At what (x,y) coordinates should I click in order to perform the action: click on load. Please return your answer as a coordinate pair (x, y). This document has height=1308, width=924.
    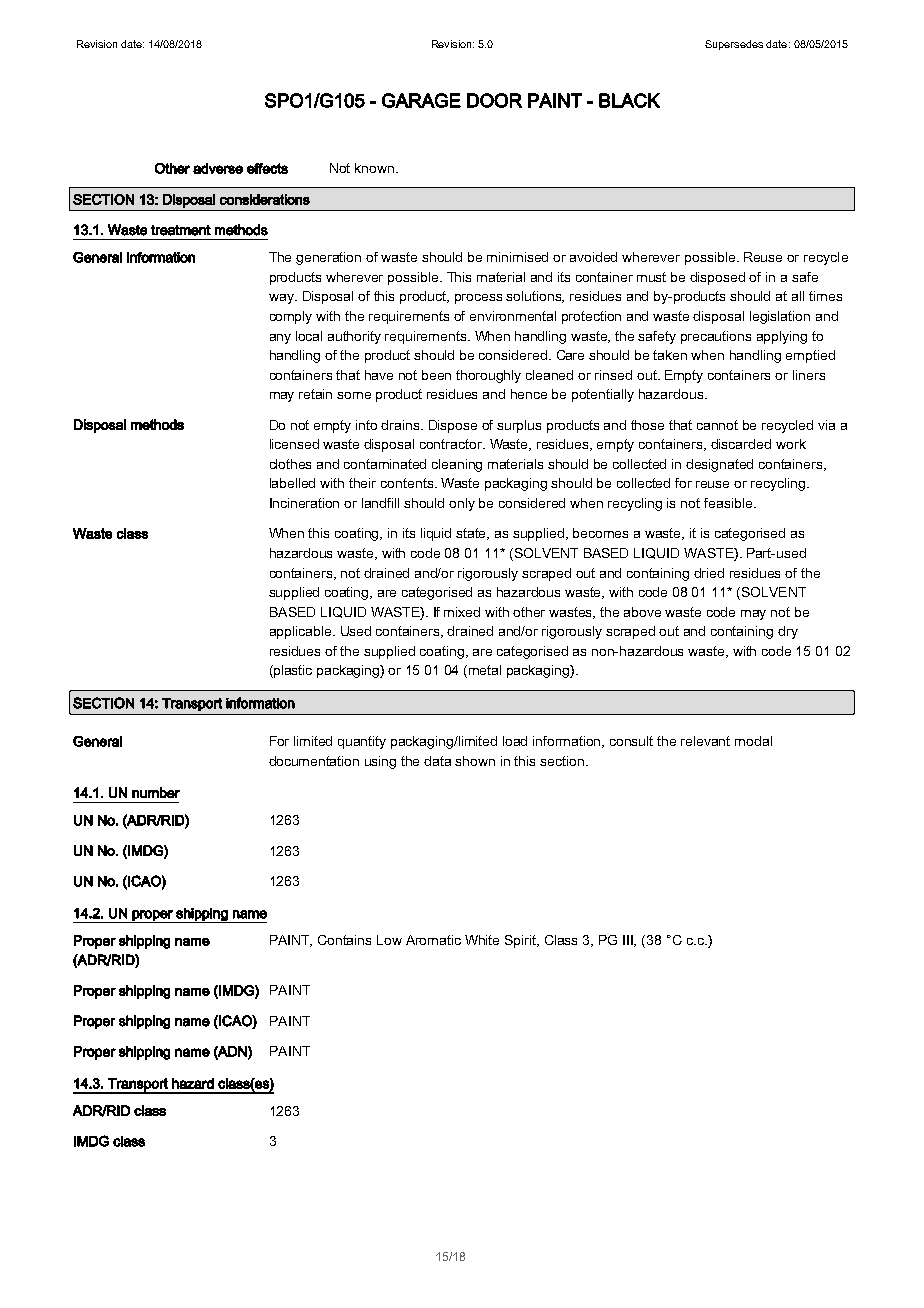
    Looking at the image, I should click on (515, 741).
